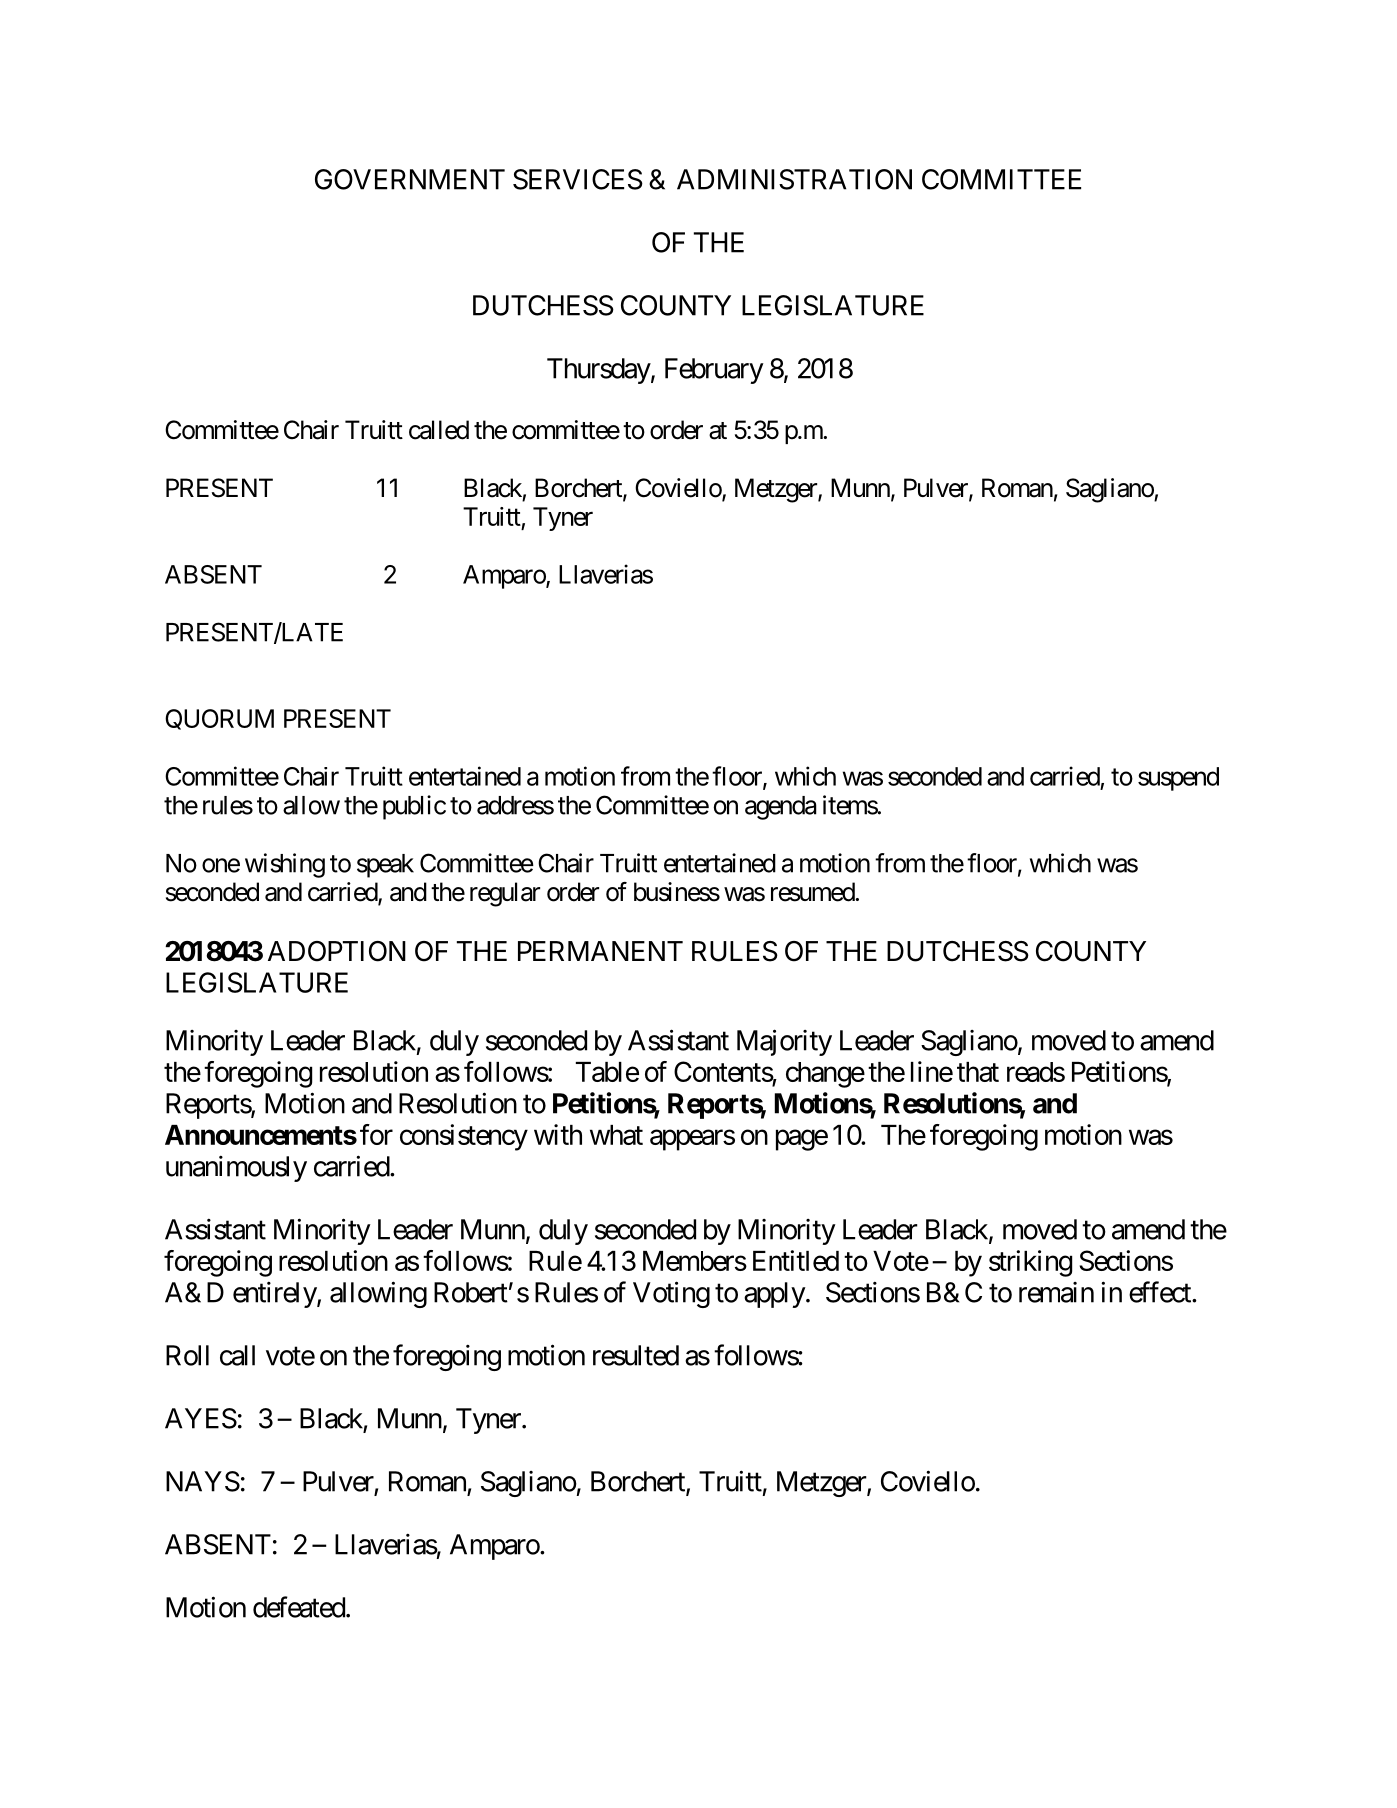 This image has width=1397, height=1808. What do you see at coordinates (714, 371) in the image?
I see `February` at bounding box center [714, 371].
